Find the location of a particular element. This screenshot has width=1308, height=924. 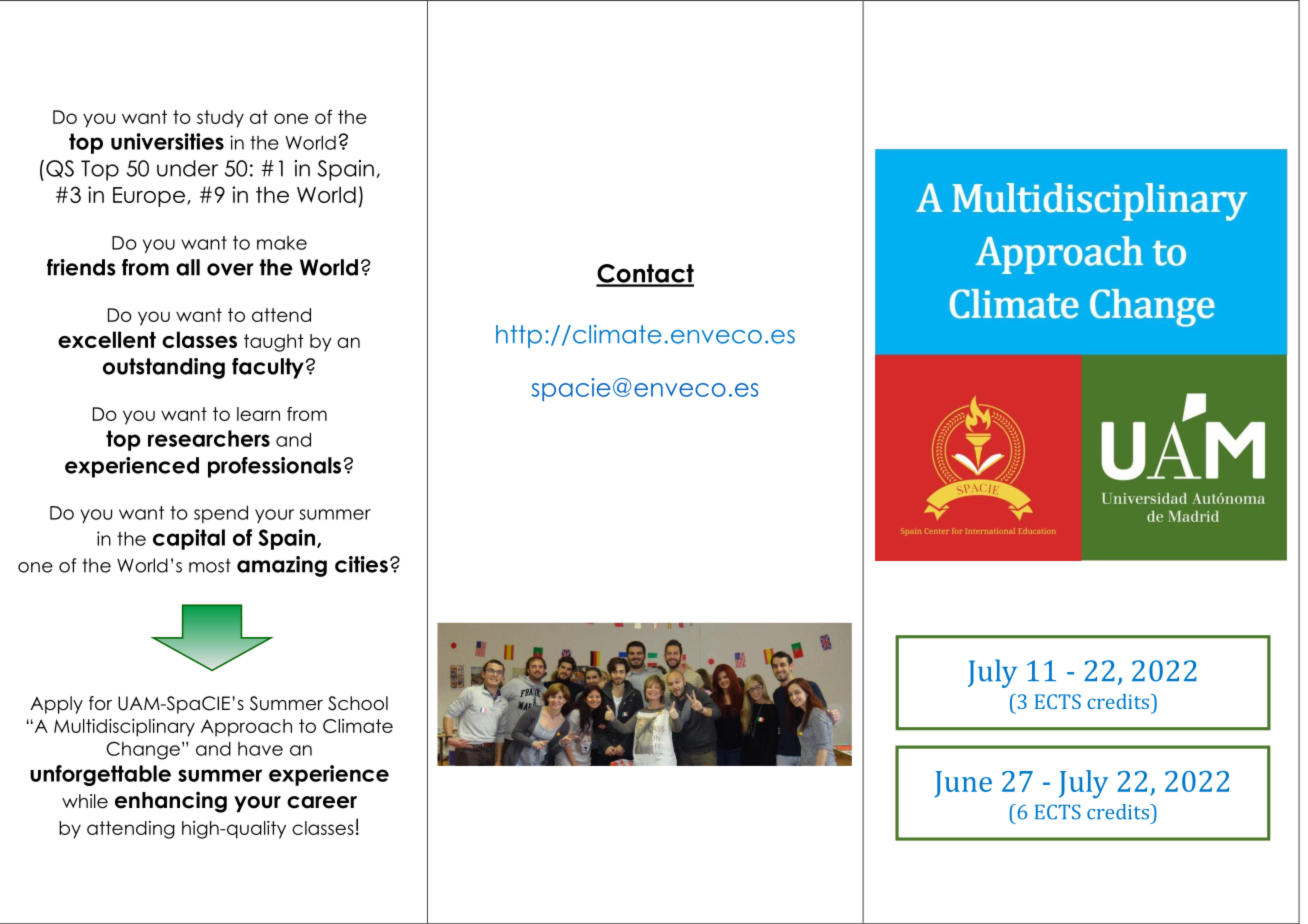

June is located at coordinates (963, 784).
